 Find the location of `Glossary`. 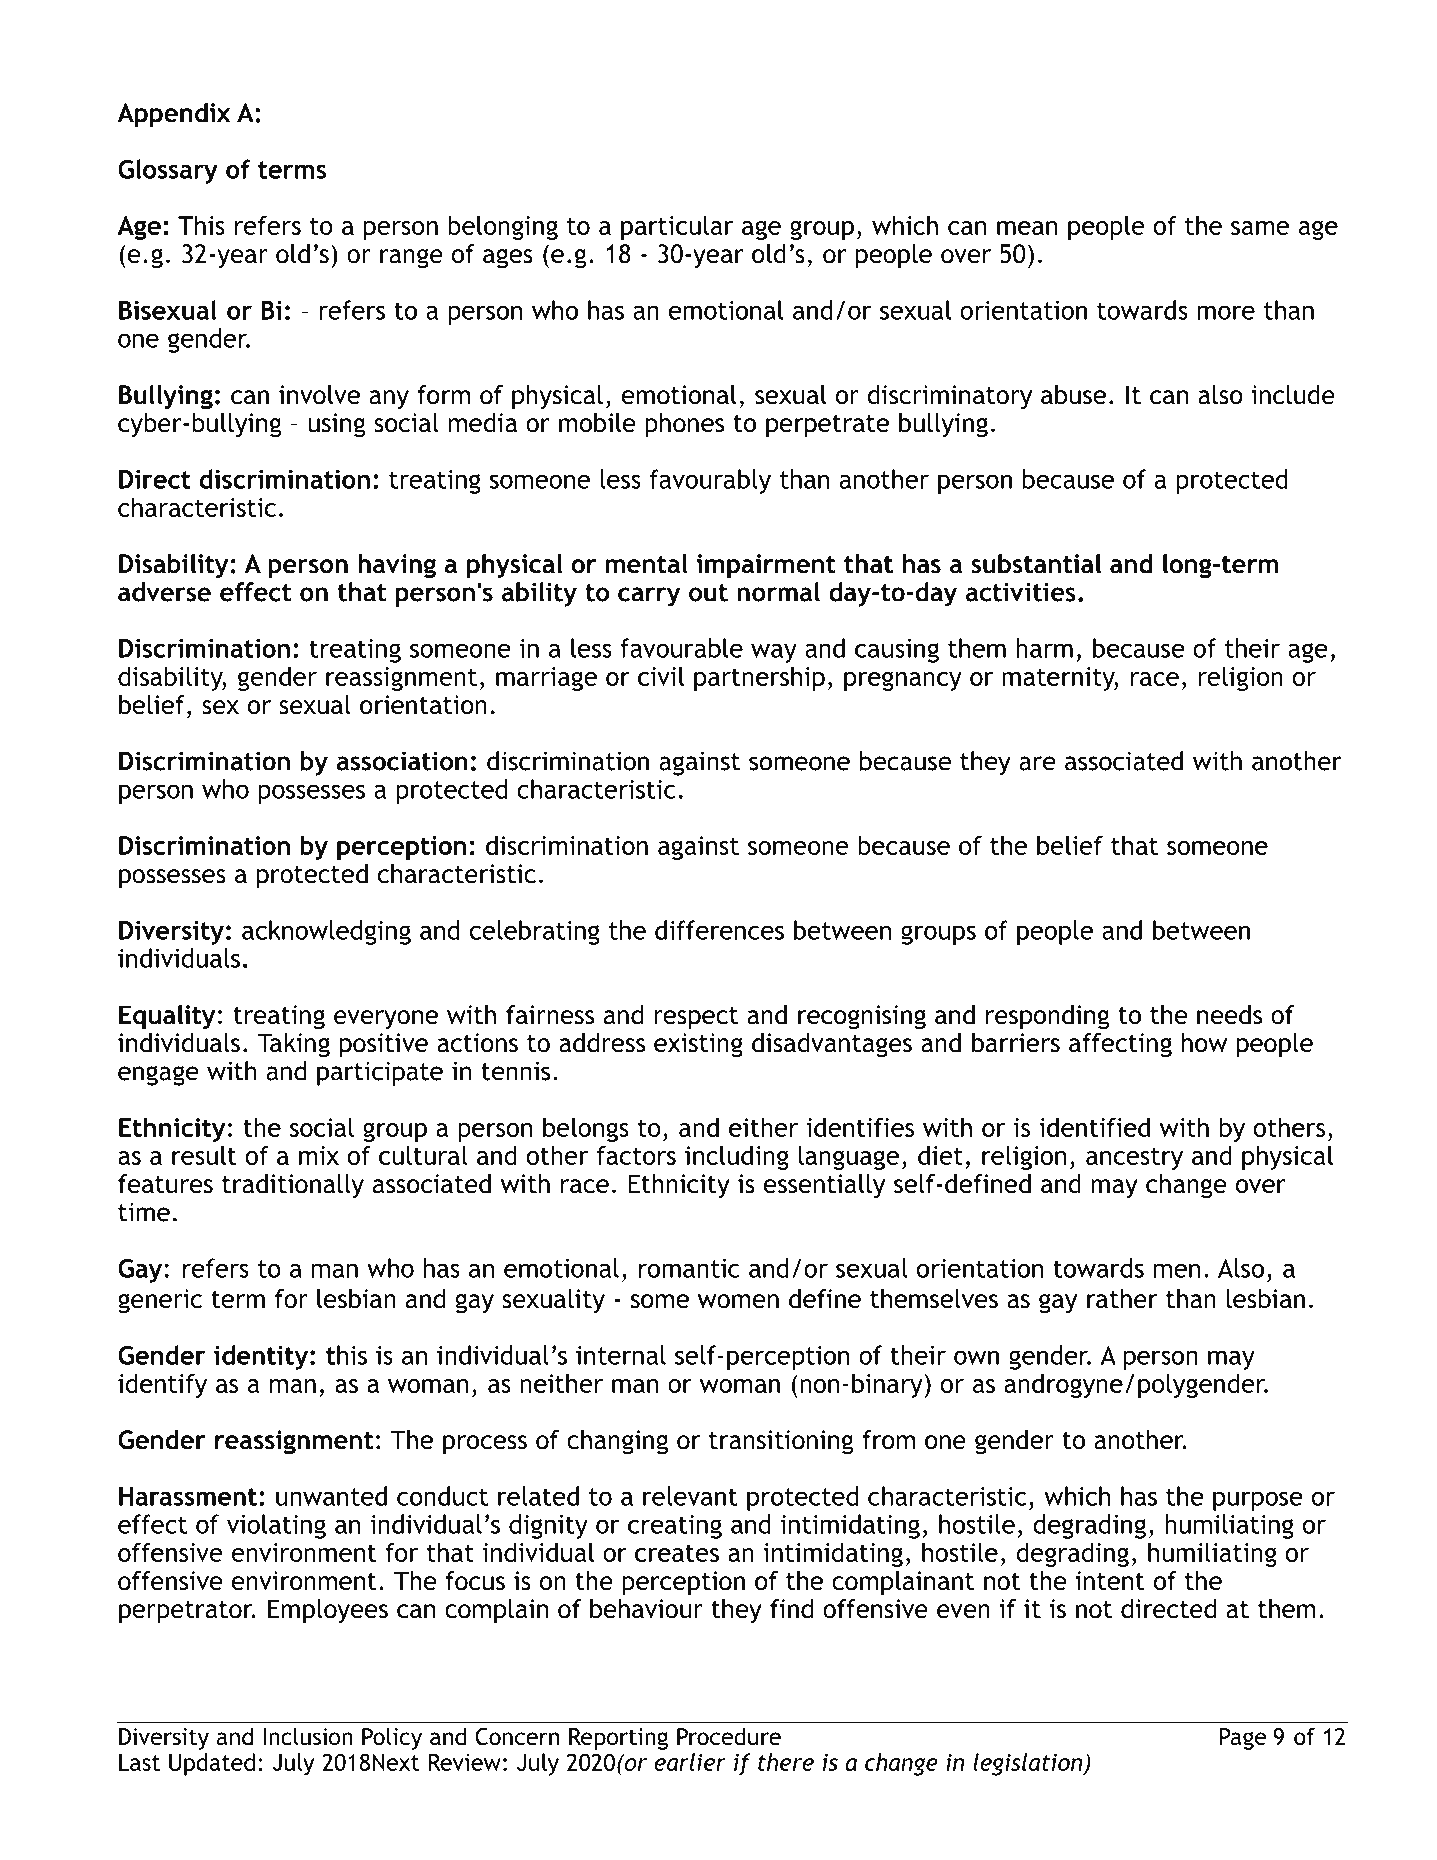

Glossary is located at coordinates (168, 171).
